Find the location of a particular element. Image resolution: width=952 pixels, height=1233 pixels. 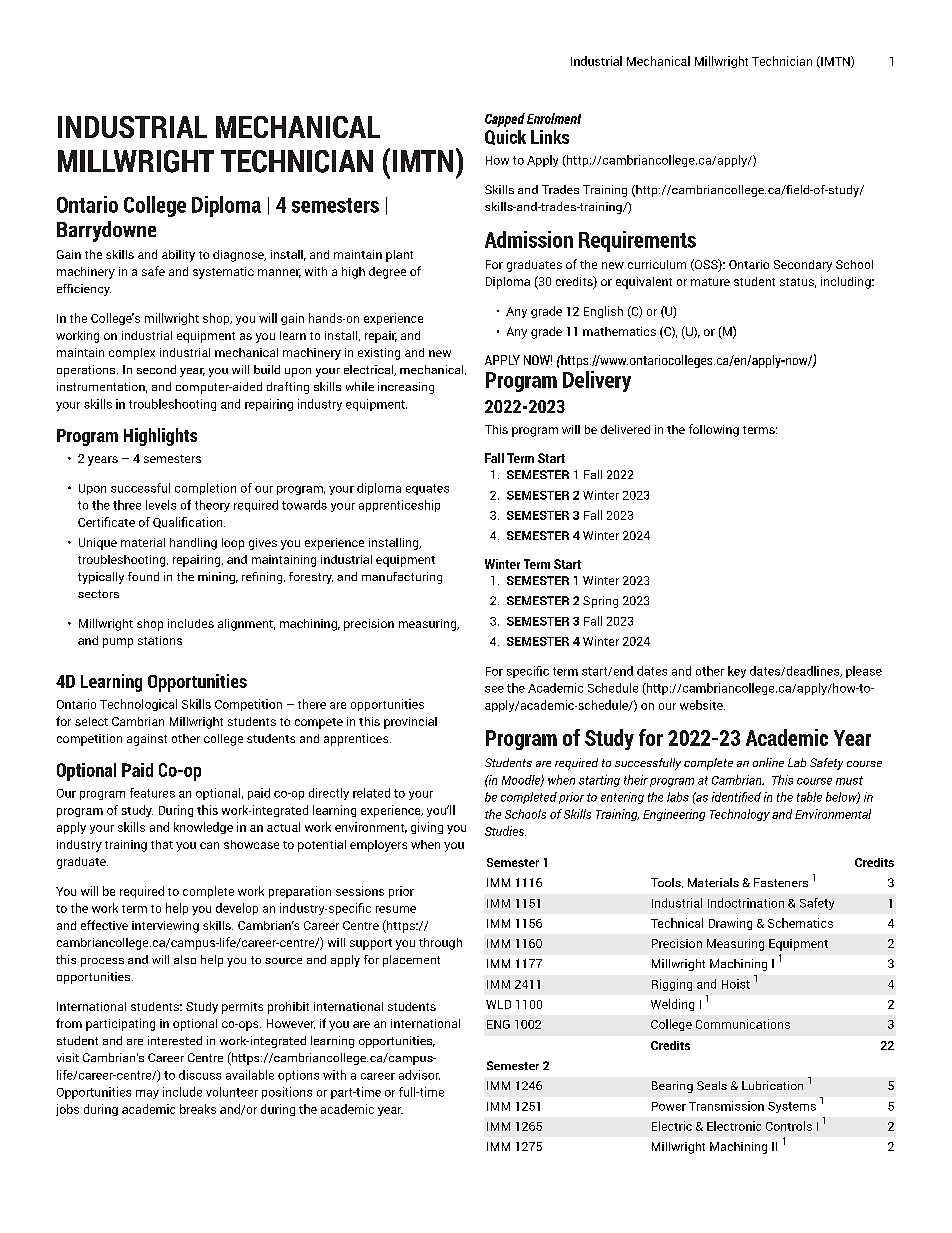

existing is located at coordinates (379, 354).
